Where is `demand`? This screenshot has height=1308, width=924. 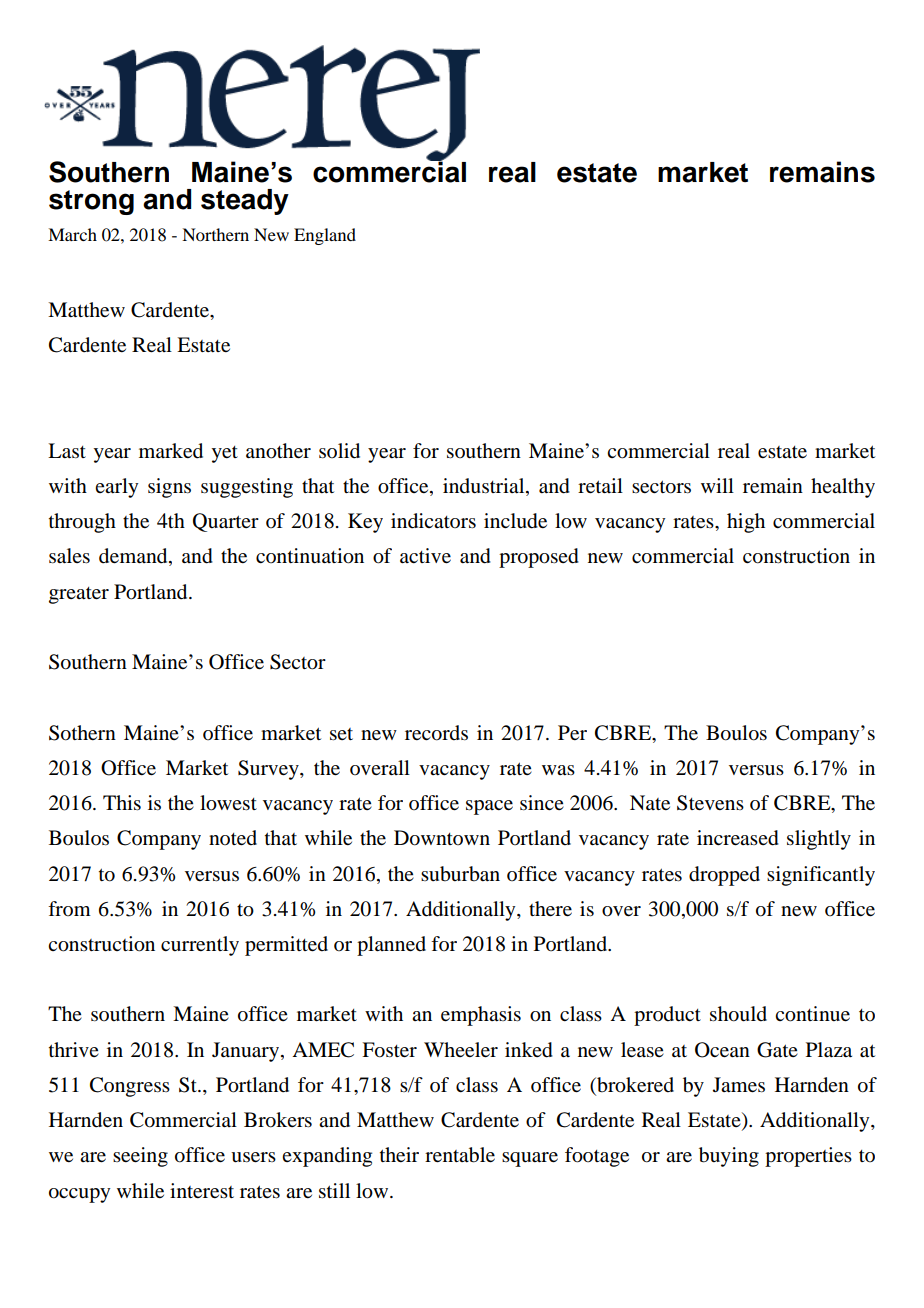 demand is located at coordinates (134, 557).
